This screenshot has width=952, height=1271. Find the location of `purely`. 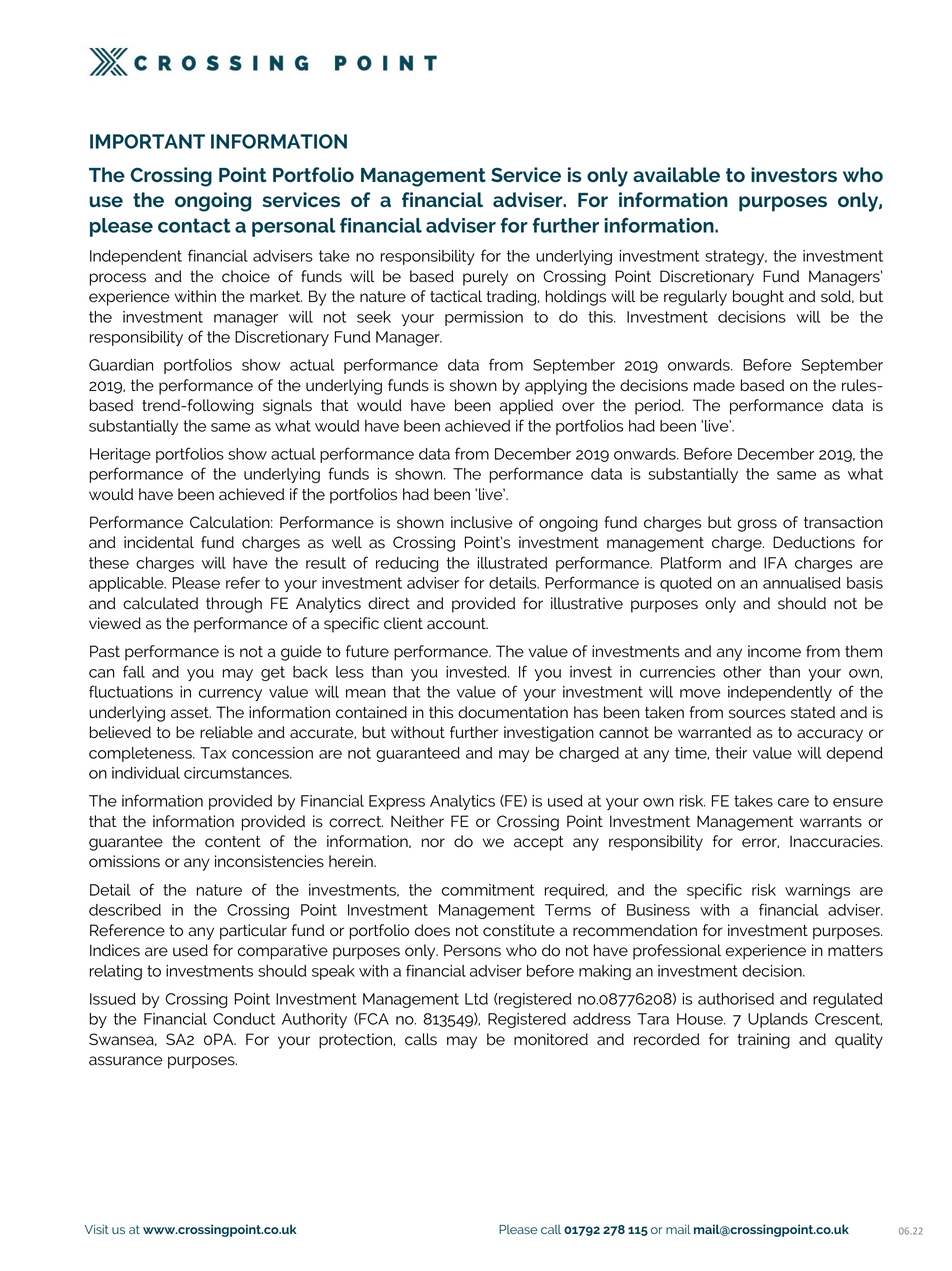

purely is located at coordinates (485, 278).
